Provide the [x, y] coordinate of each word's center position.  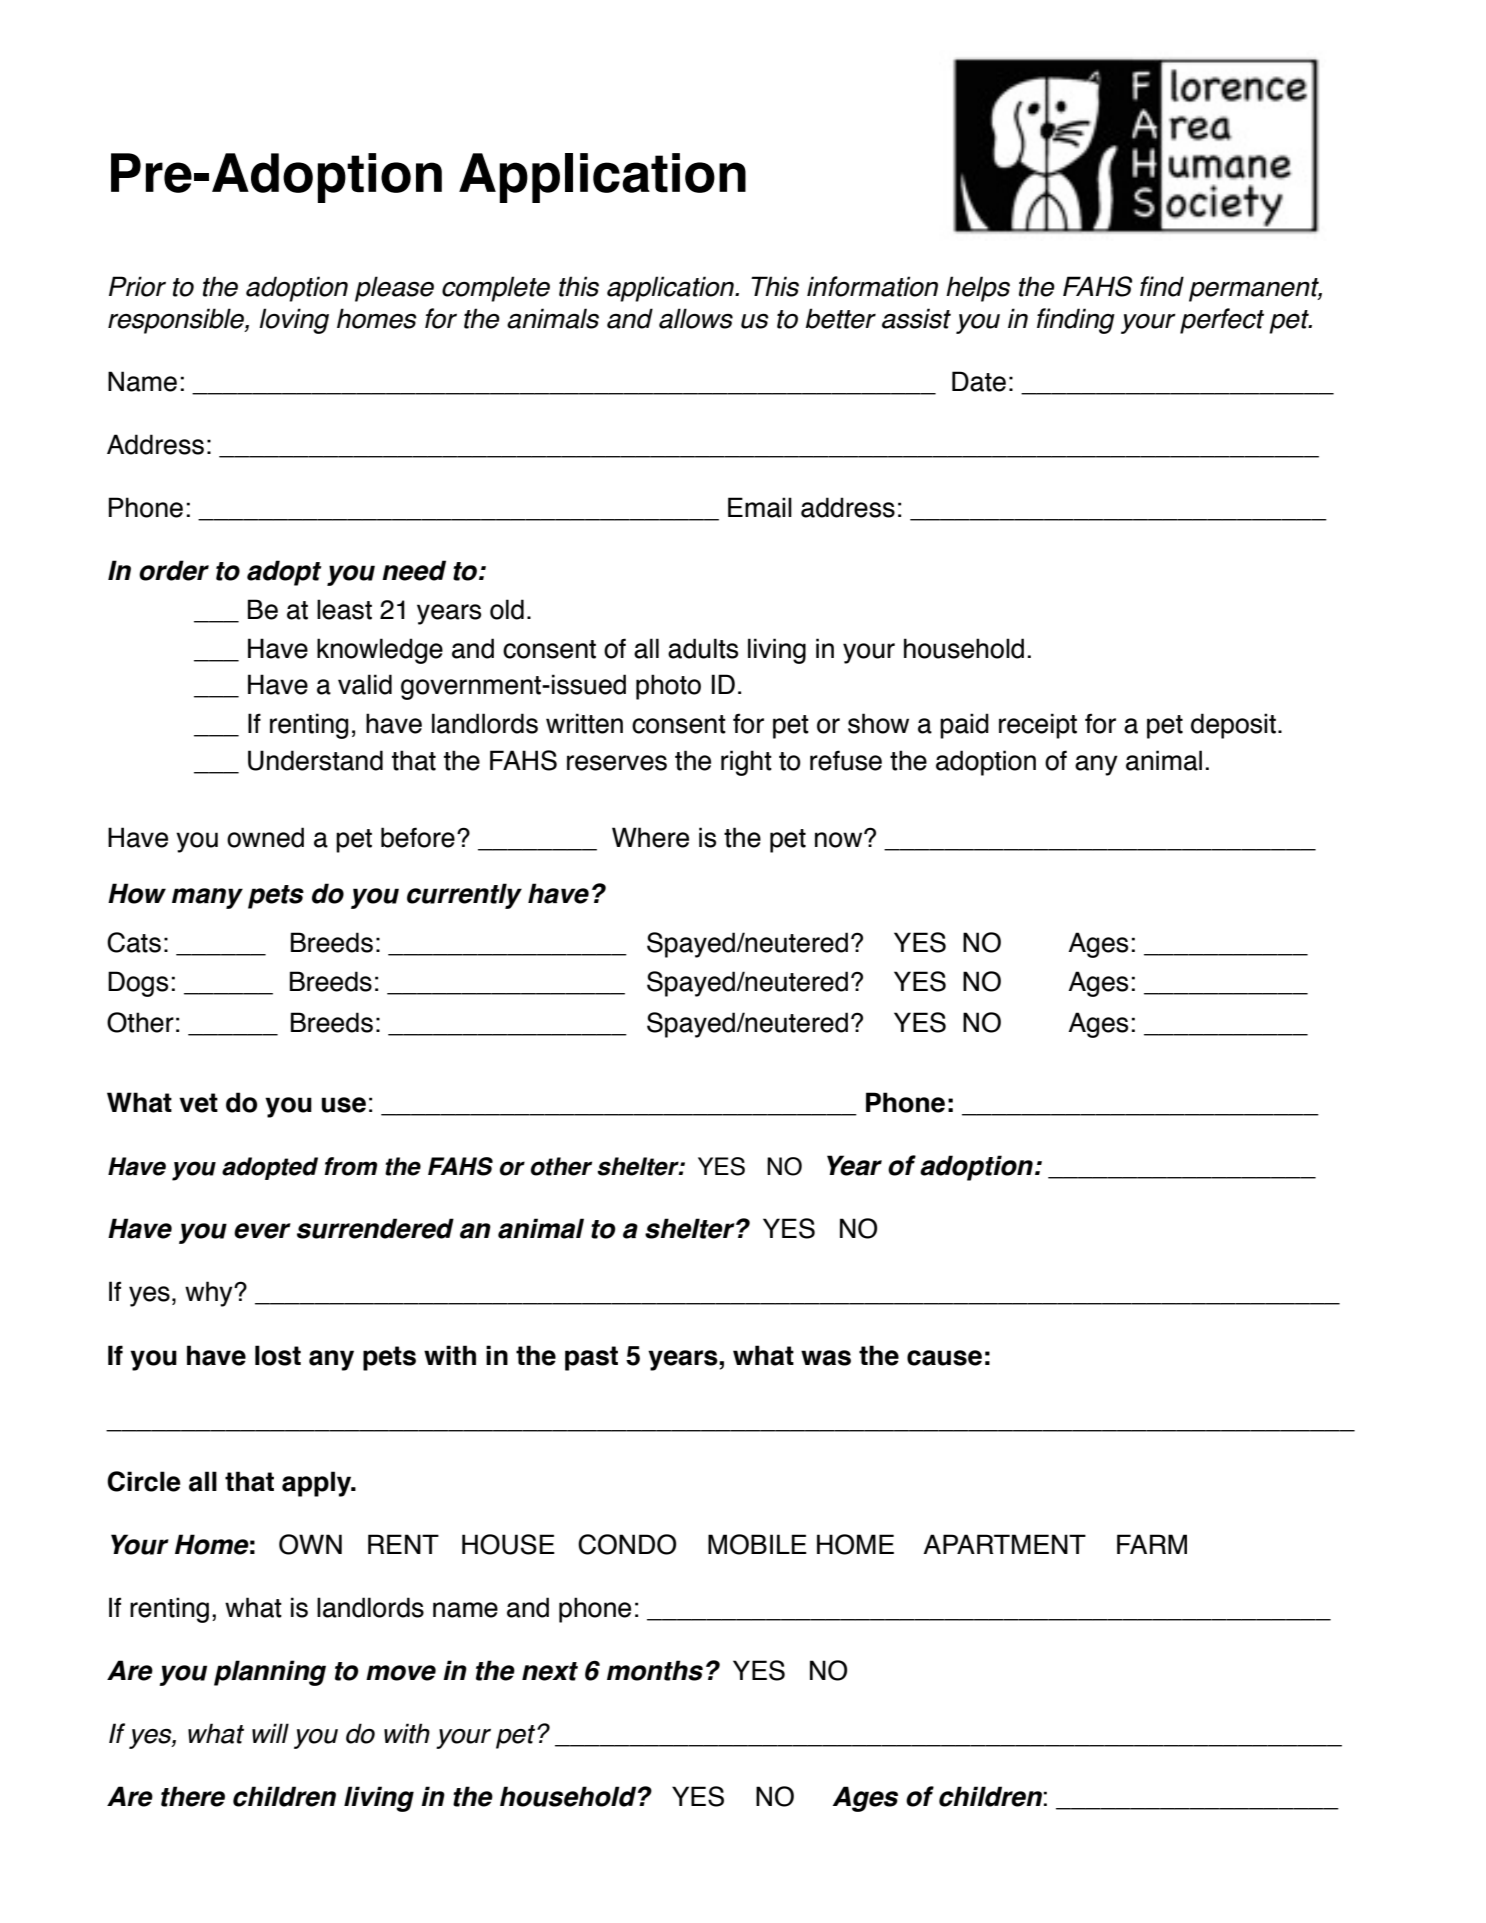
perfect [1222, 321]
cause [944, 1358]
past [591, 1358]
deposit [1233, 726]
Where [650, 837]
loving [294, 321]
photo [668, 687]
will [270, 1733]
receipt [1038, 726]
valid [365, 684]
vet [198, 1103]
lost [278, 1355]
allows [696, 318]
